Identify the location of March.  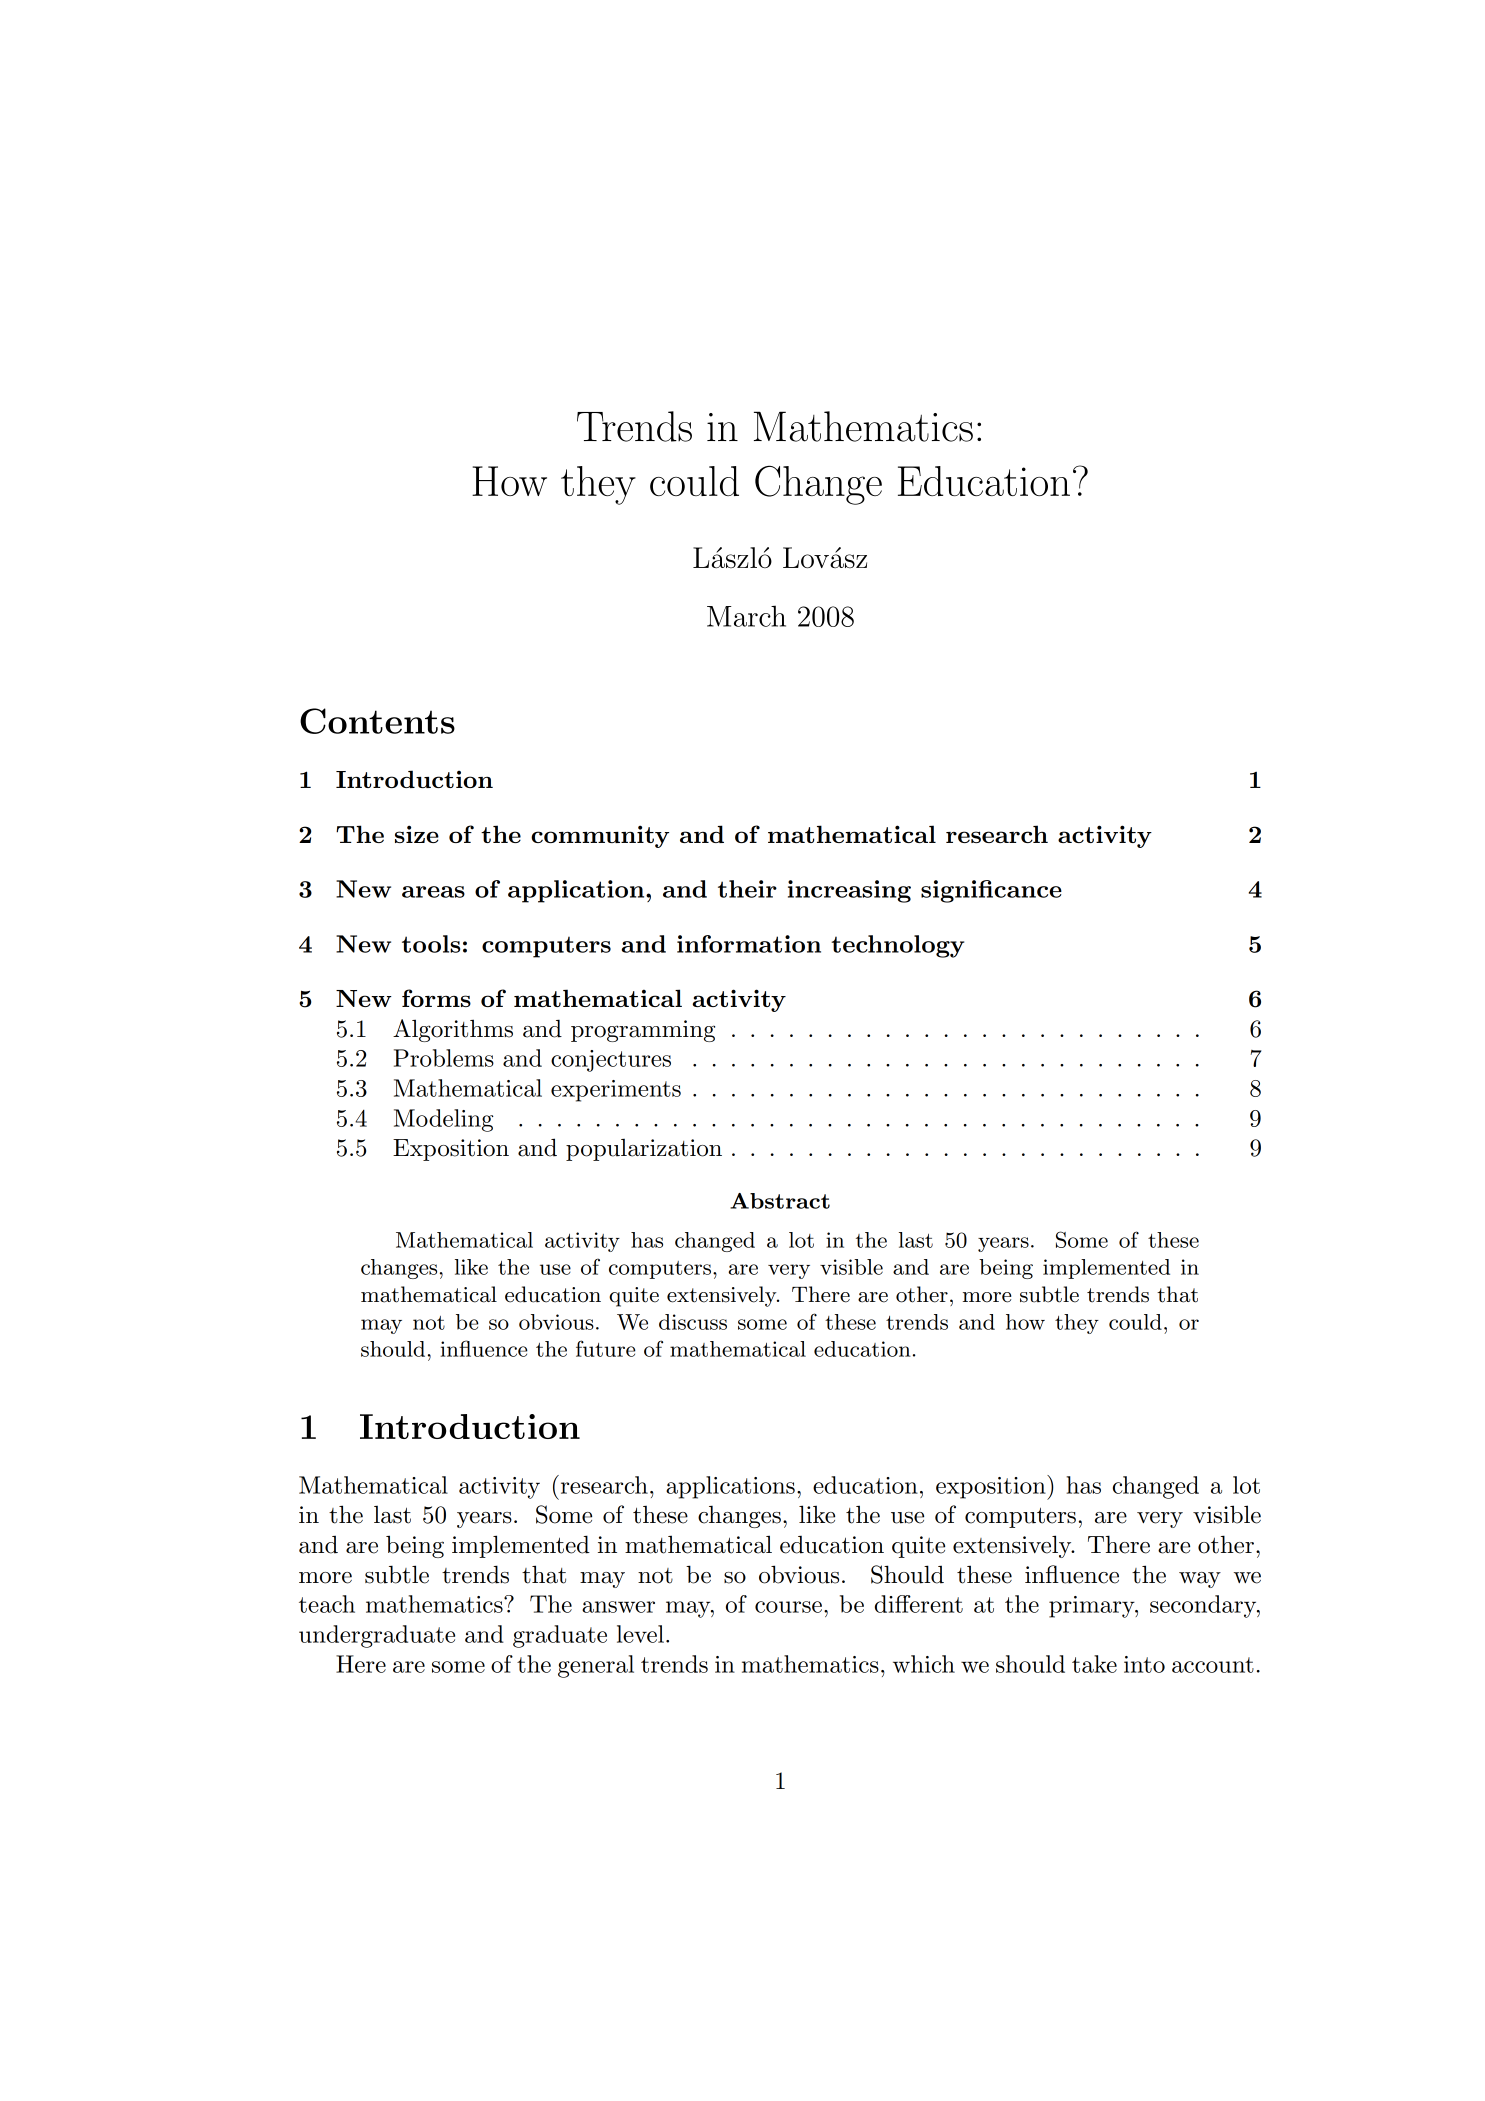
(746, 616).
